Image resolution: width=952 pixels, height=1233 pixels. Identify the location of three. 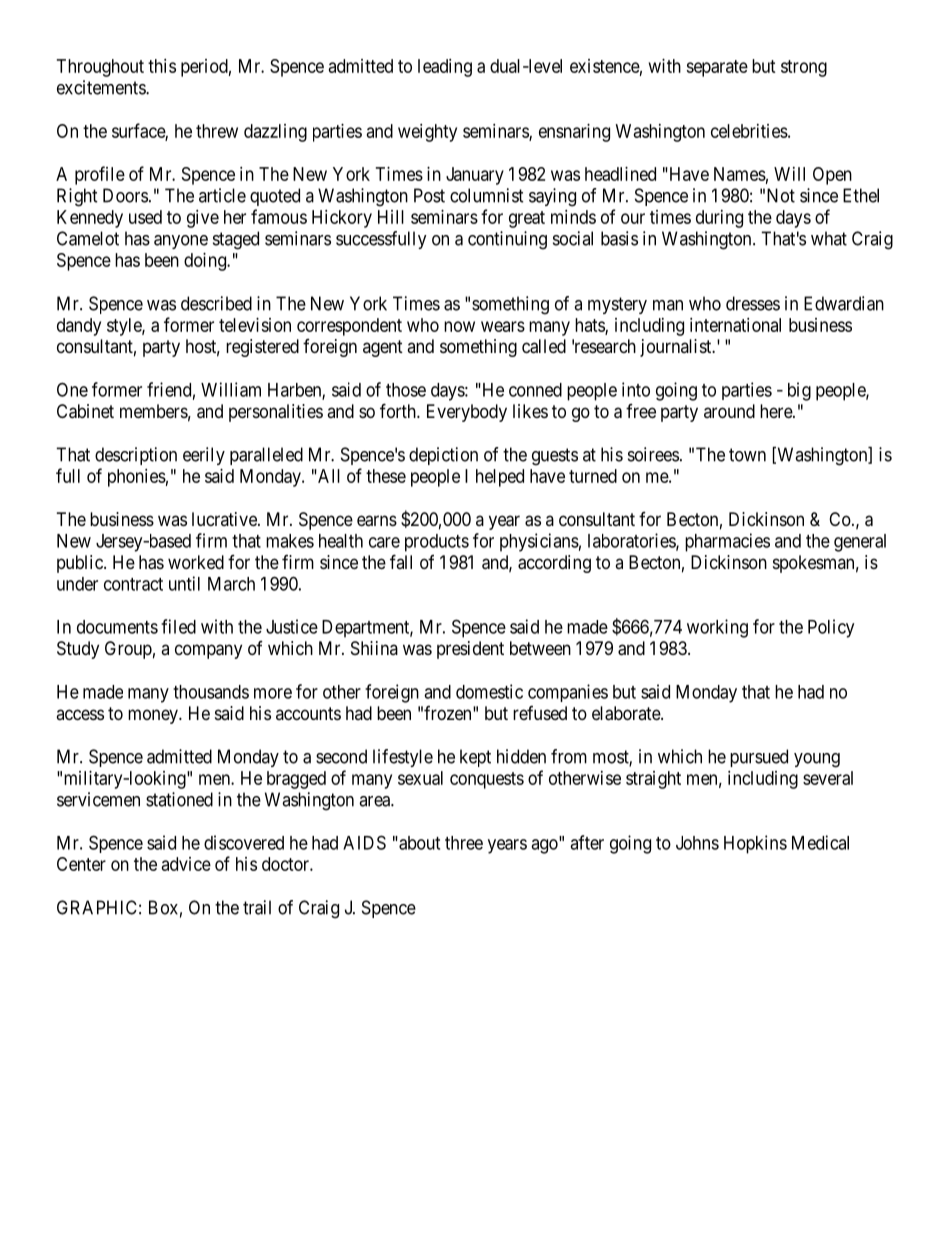
(464, 843).
